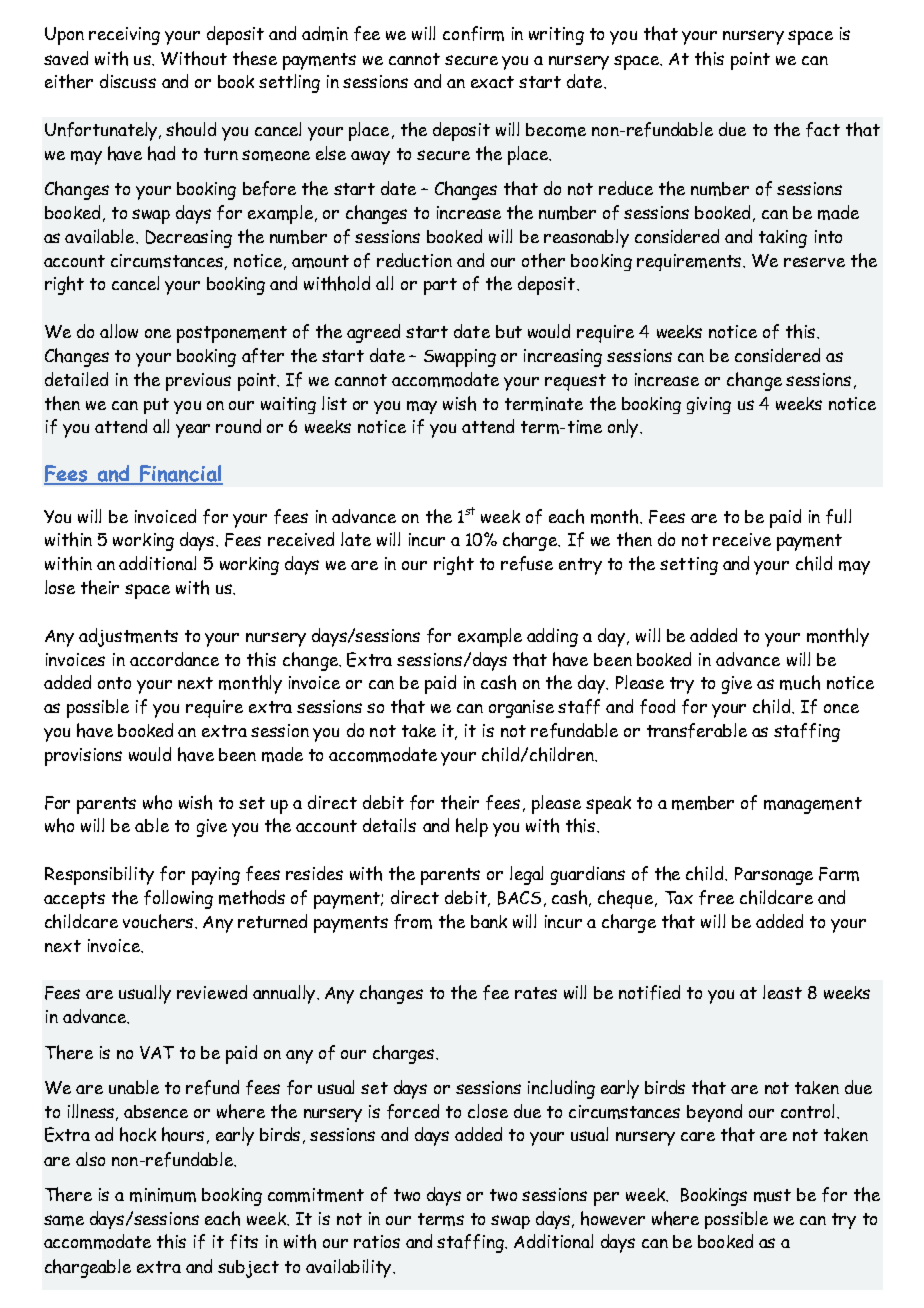 This document has height=1308, width=924. I want to click on fact, so click(823, 129).
